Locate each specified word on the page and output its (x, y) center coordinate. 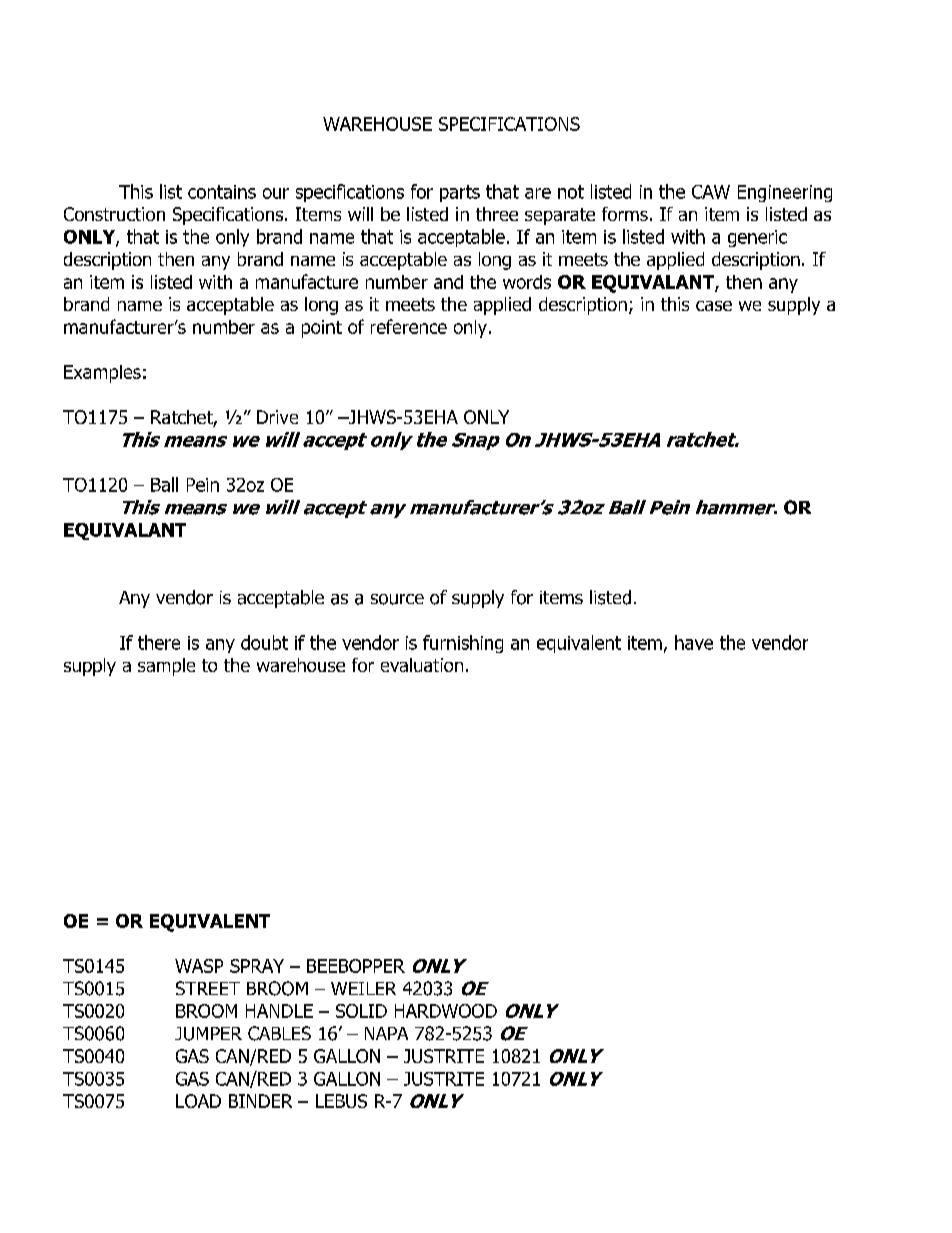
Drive (277, 417)
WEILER (363, 988)
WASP (199, 966)
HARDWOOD (446, 1011)
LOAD (198, 1101)
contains (222, 192)
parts (460, 193)
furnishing (463, 644)
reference (409, 326)
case (714, 306)
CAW (711, 192)
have (694, 642)
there (159, 642)
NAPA (386, 1033)
